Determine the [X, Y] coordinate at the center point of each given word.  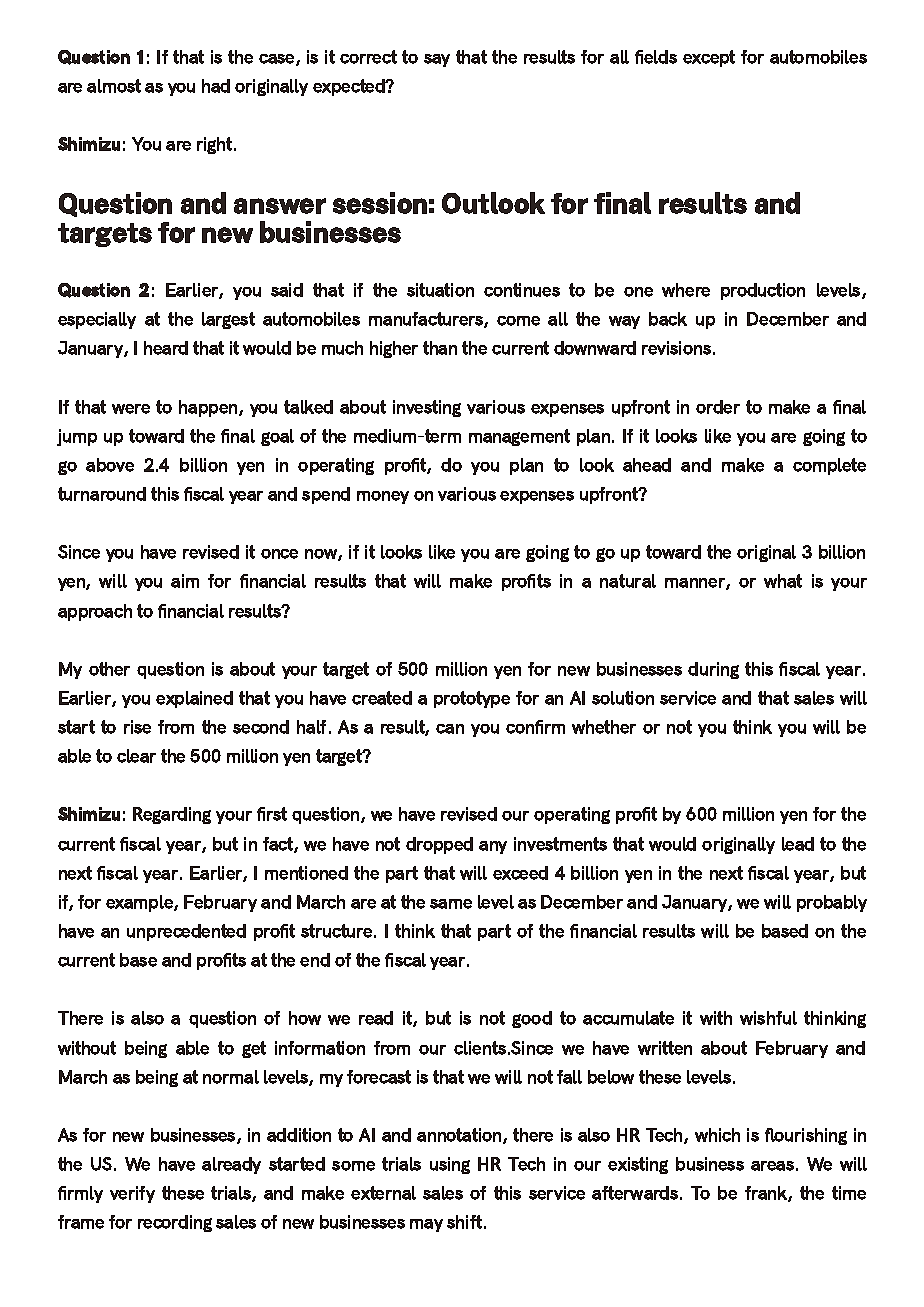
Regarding [172, 815]
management [519, 437]
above [110, 465]
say [437, 60]
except [709, 58]
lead [798, 844]
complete [829, 466]
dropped [439, 845]
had [216, 86]
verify [132, 1194]
